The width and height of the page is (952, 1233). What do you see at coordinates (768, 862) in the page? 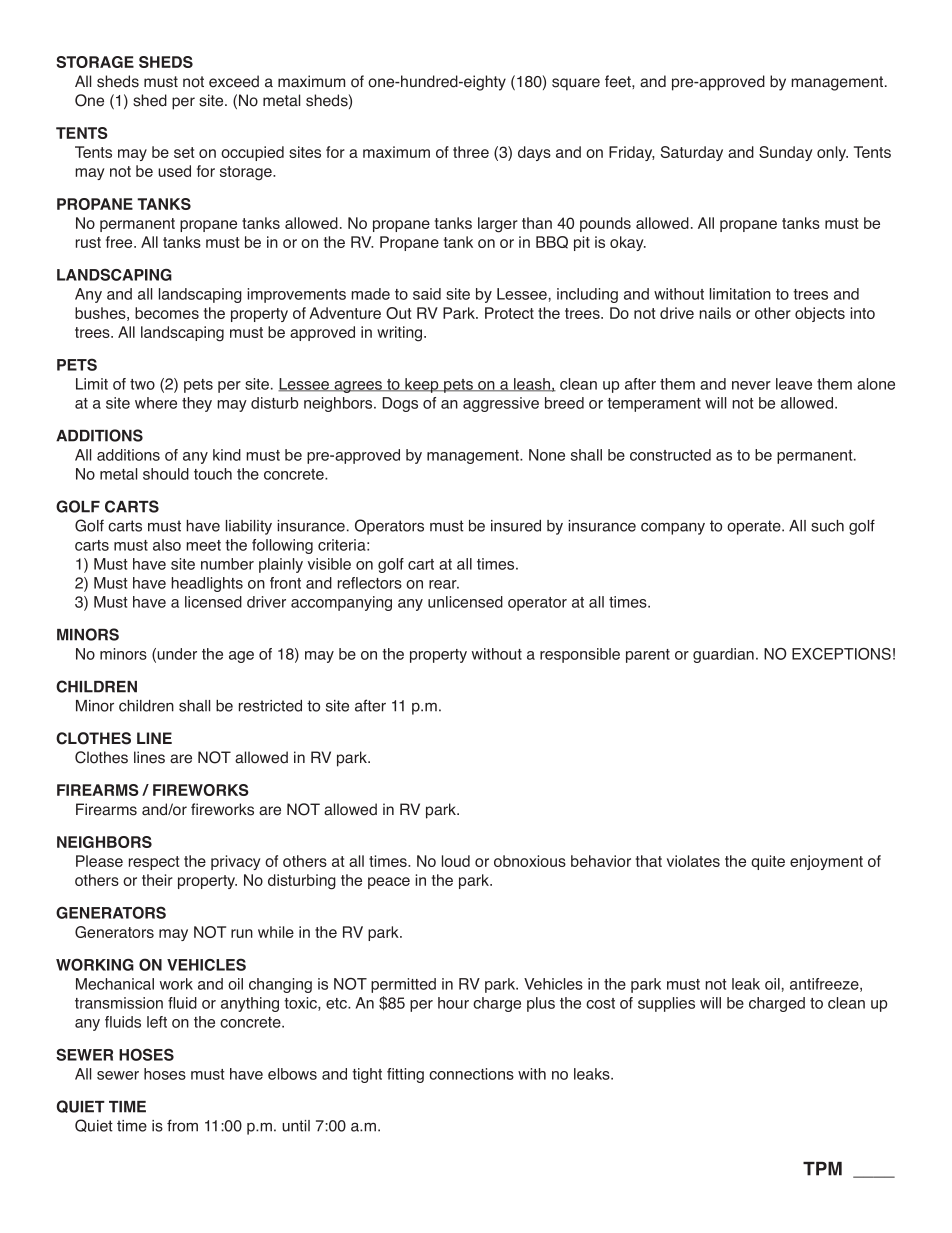
I see `quite` at bounding box center [768, 862].
